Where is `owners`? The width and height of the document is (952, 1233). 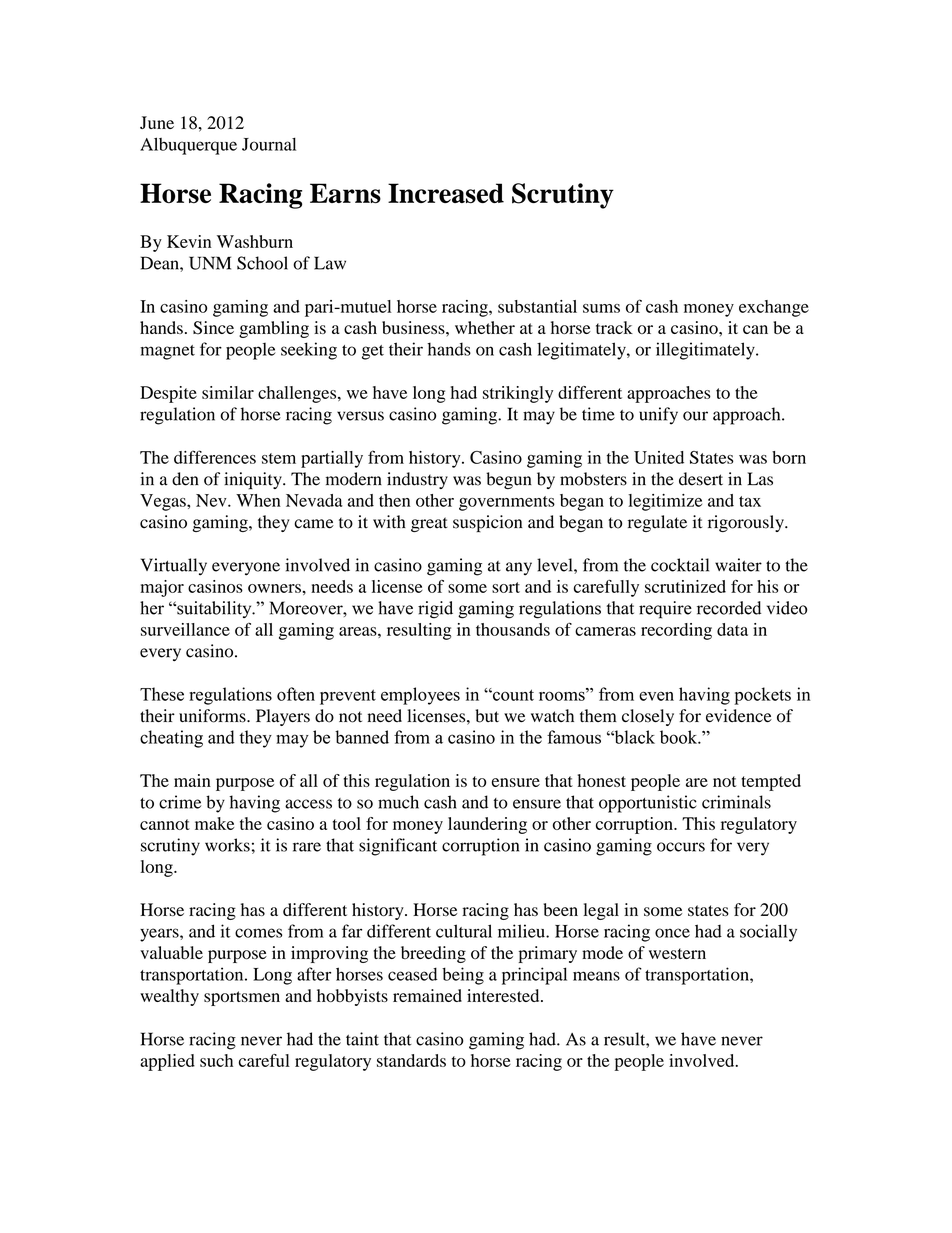 owners is located at coordinates (275, 588).
